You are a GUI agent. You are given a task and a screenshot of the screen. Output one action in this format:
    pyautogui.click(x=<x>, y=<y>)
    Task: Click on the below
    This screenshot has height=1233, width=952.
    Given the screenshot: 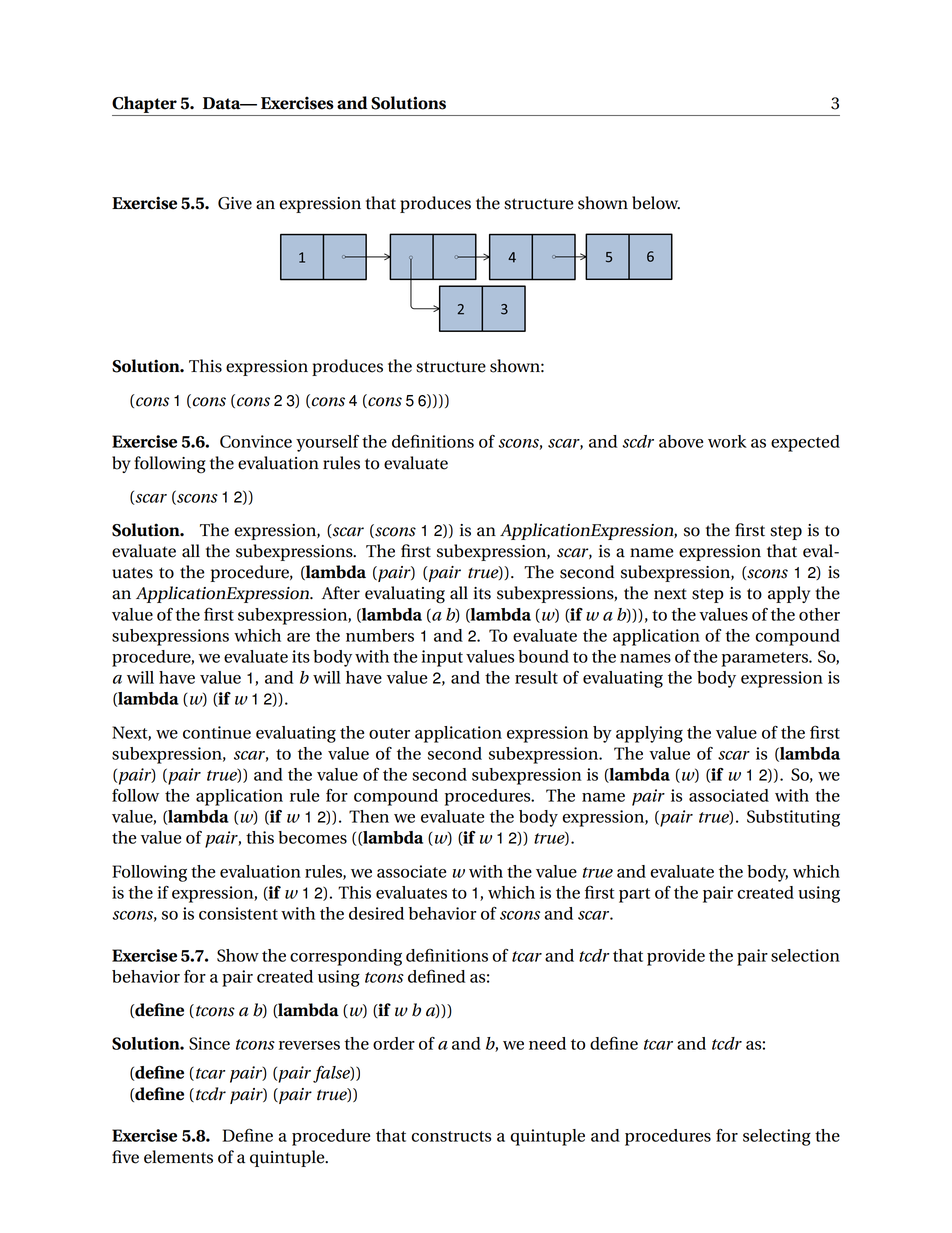 What is the action you would take?
    pyautogui.click(x=656, y=203)
